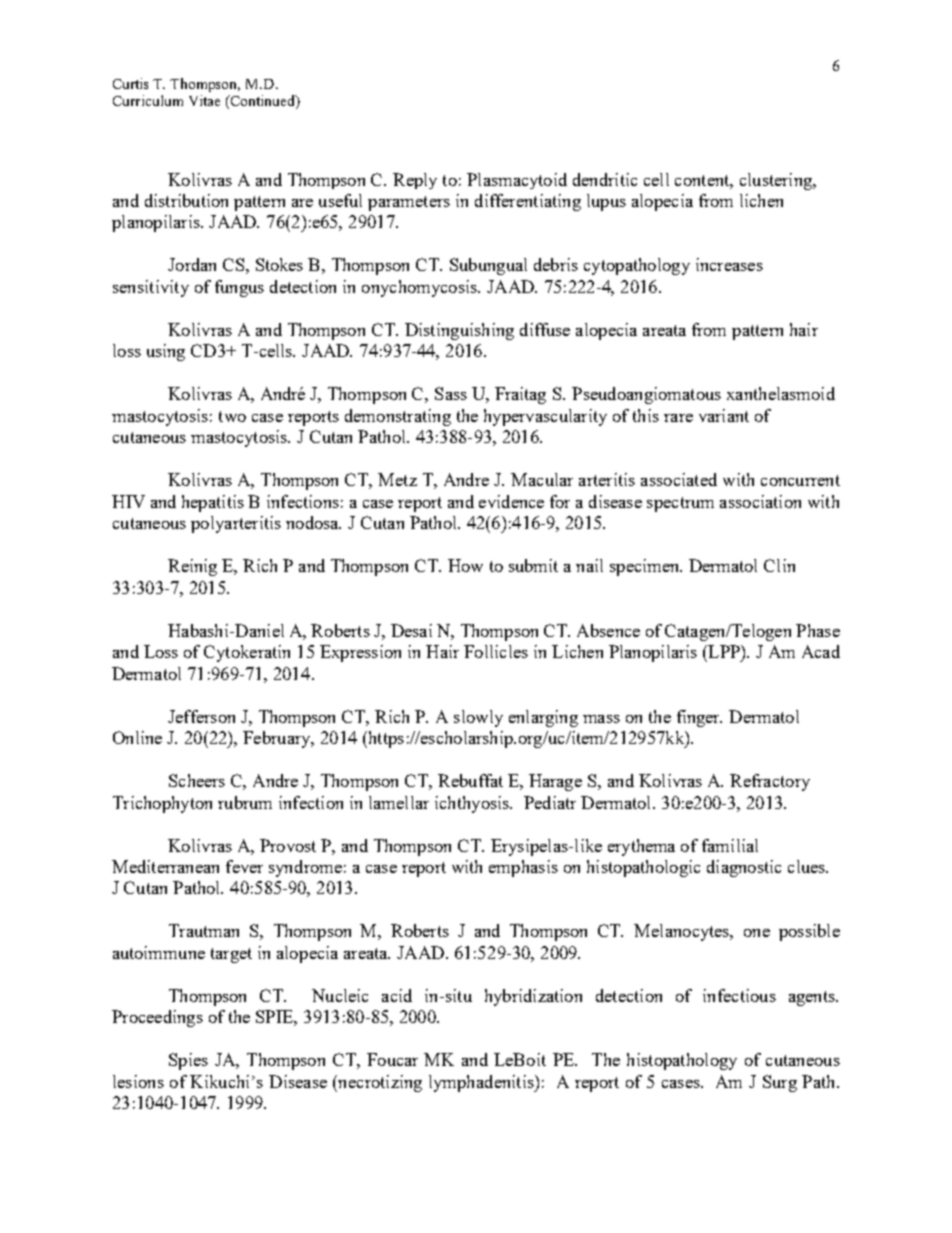  Describe the element at coordinates (780, 1083) in the screenshot. I see `Surg` at that location.
